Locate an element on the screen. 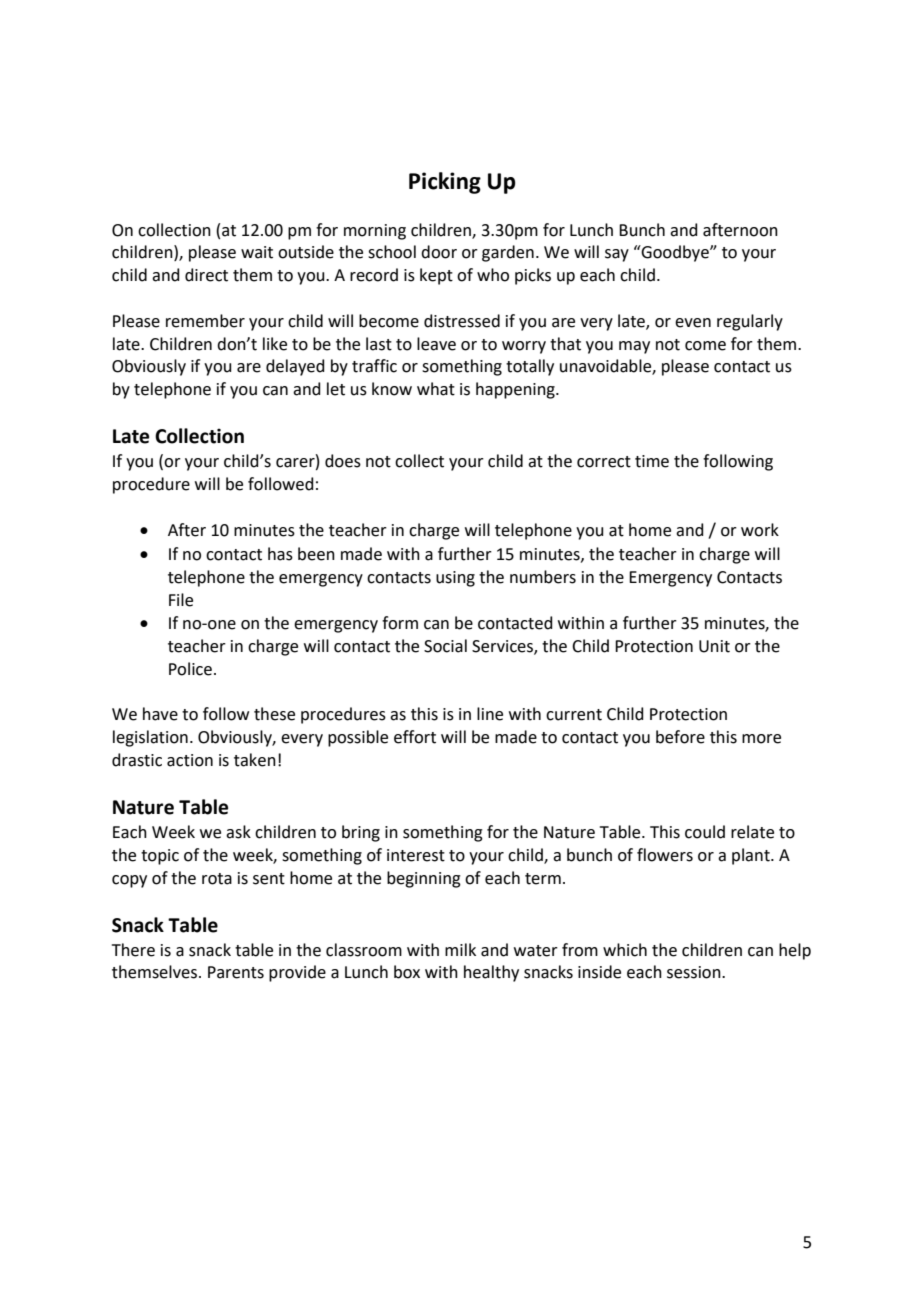  work is located at coordinates (760, 530).
